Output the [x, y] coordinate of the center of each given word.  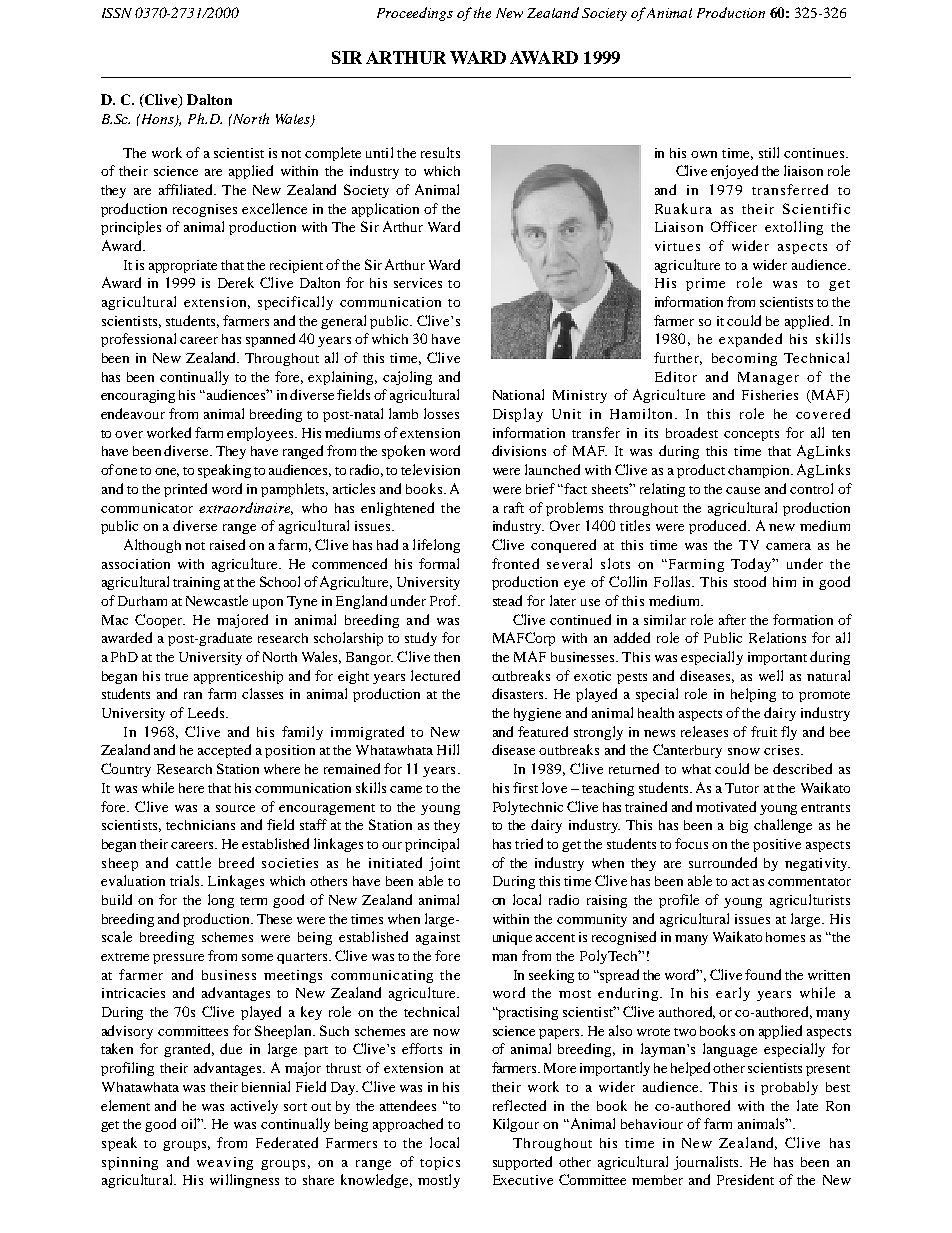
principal [432, 845]
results [440, 152]
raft [514, 507]
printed [185, 490]
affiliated [187, 189]
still [769, 152]
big [739, 826]
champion [760, 471]
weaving [225, 1163]
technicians [200, 825]
